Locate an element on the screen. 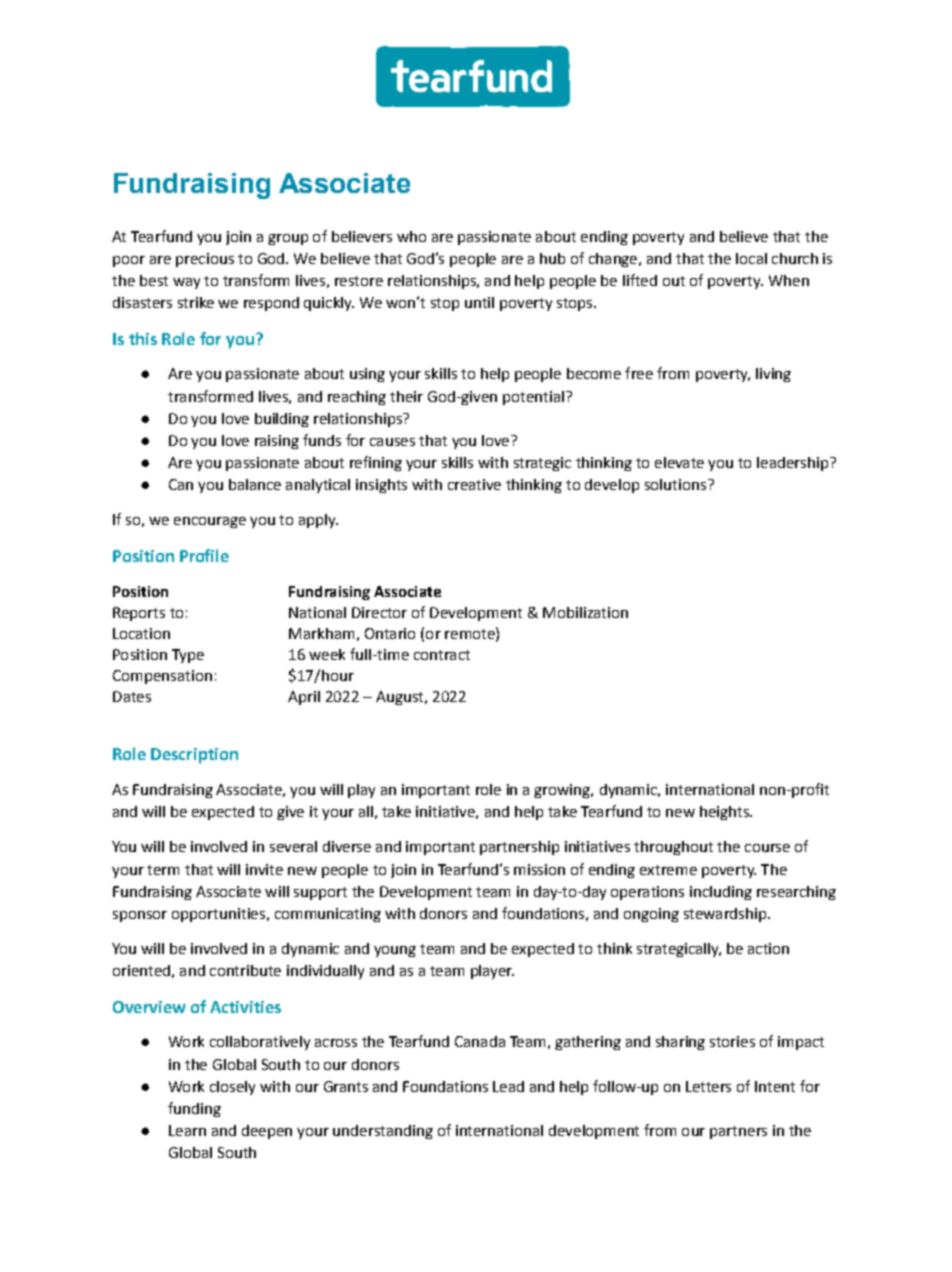  until is located at coordinates (479, 302).
